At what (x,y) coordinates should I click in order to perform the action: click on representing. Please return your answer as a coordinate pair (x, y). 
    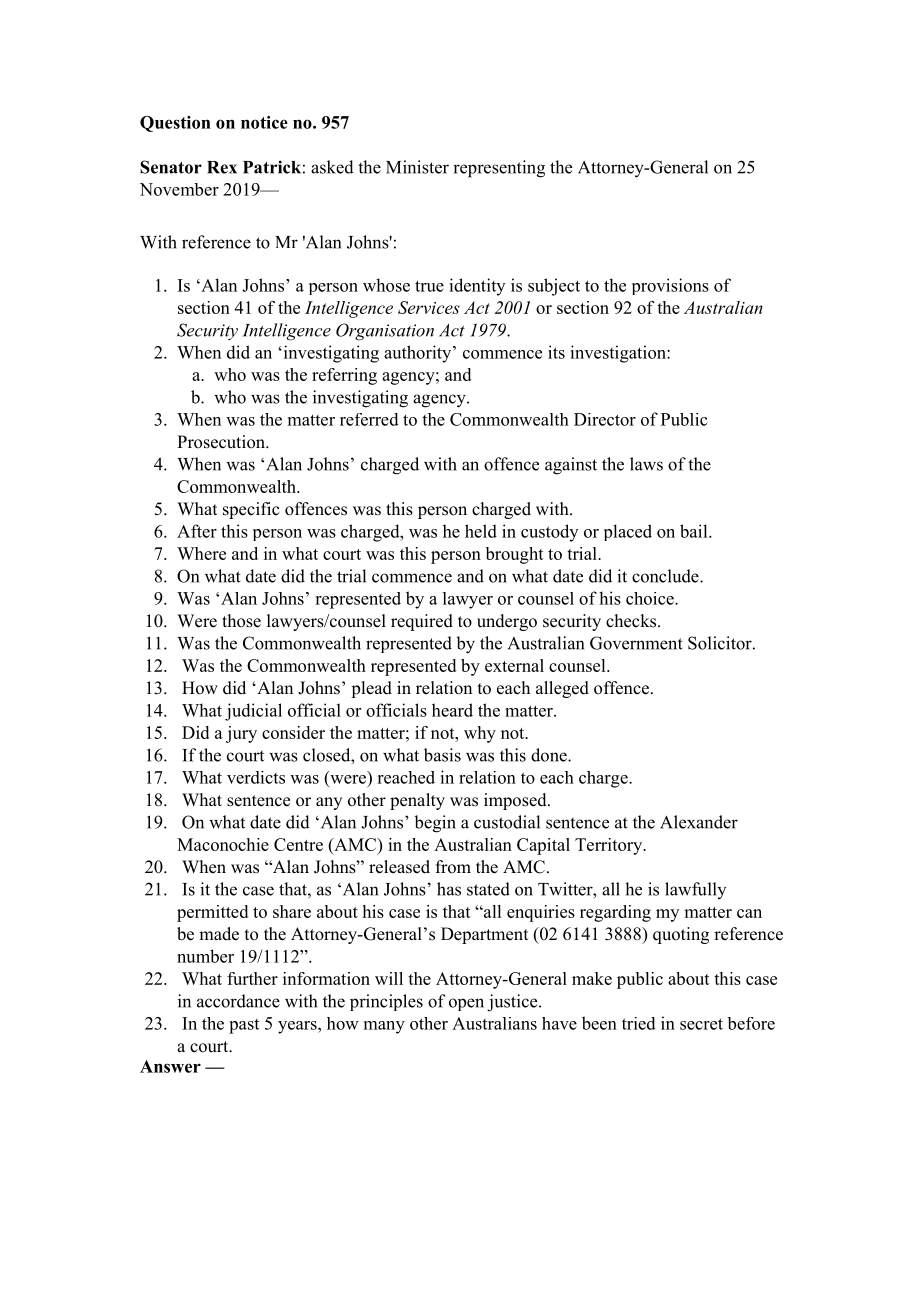
    Looking at the image, I should click on (499, 169).
